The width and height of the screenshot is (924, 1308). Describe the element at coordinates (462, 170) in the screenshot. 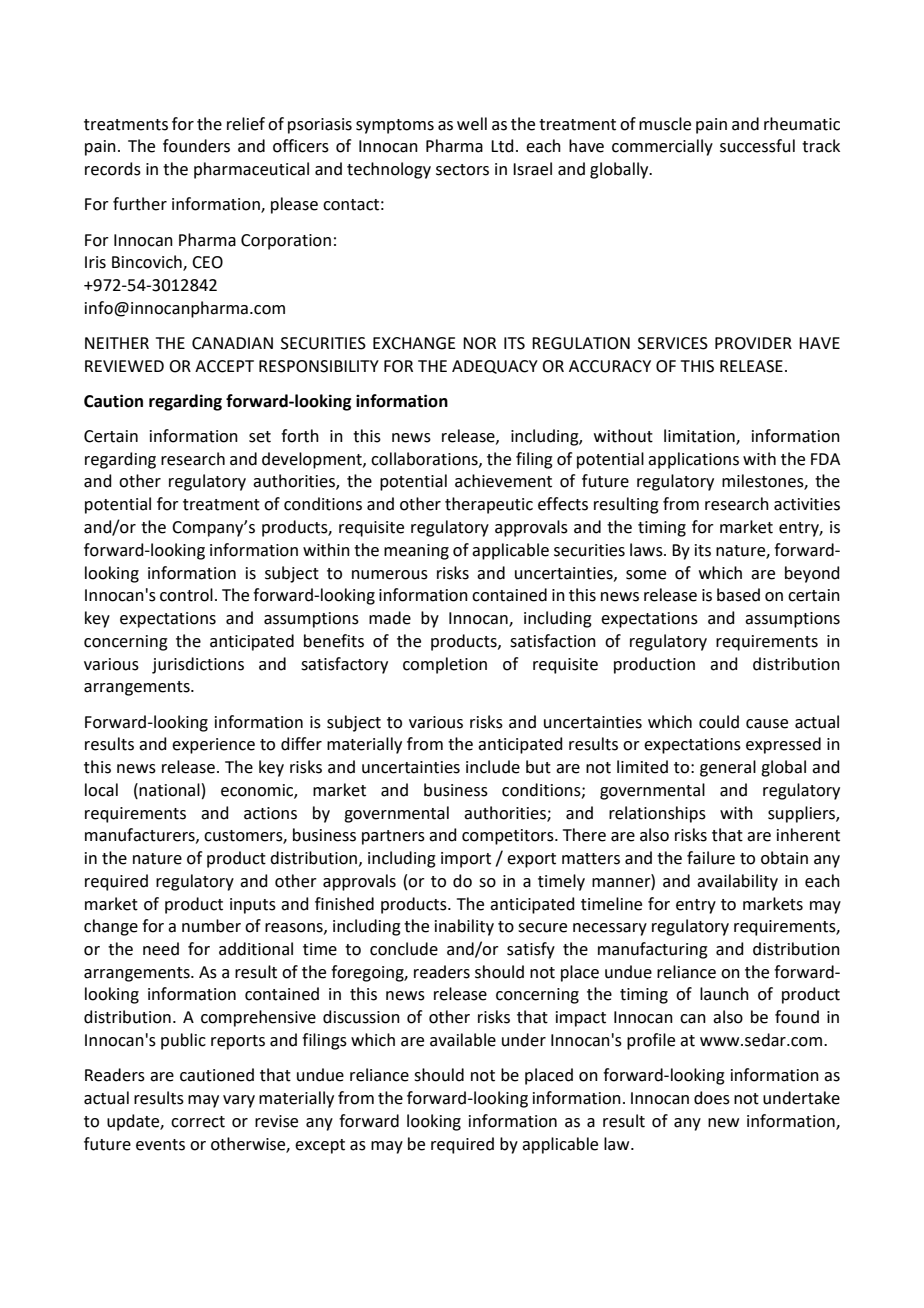

I see `sectors` at that location.
